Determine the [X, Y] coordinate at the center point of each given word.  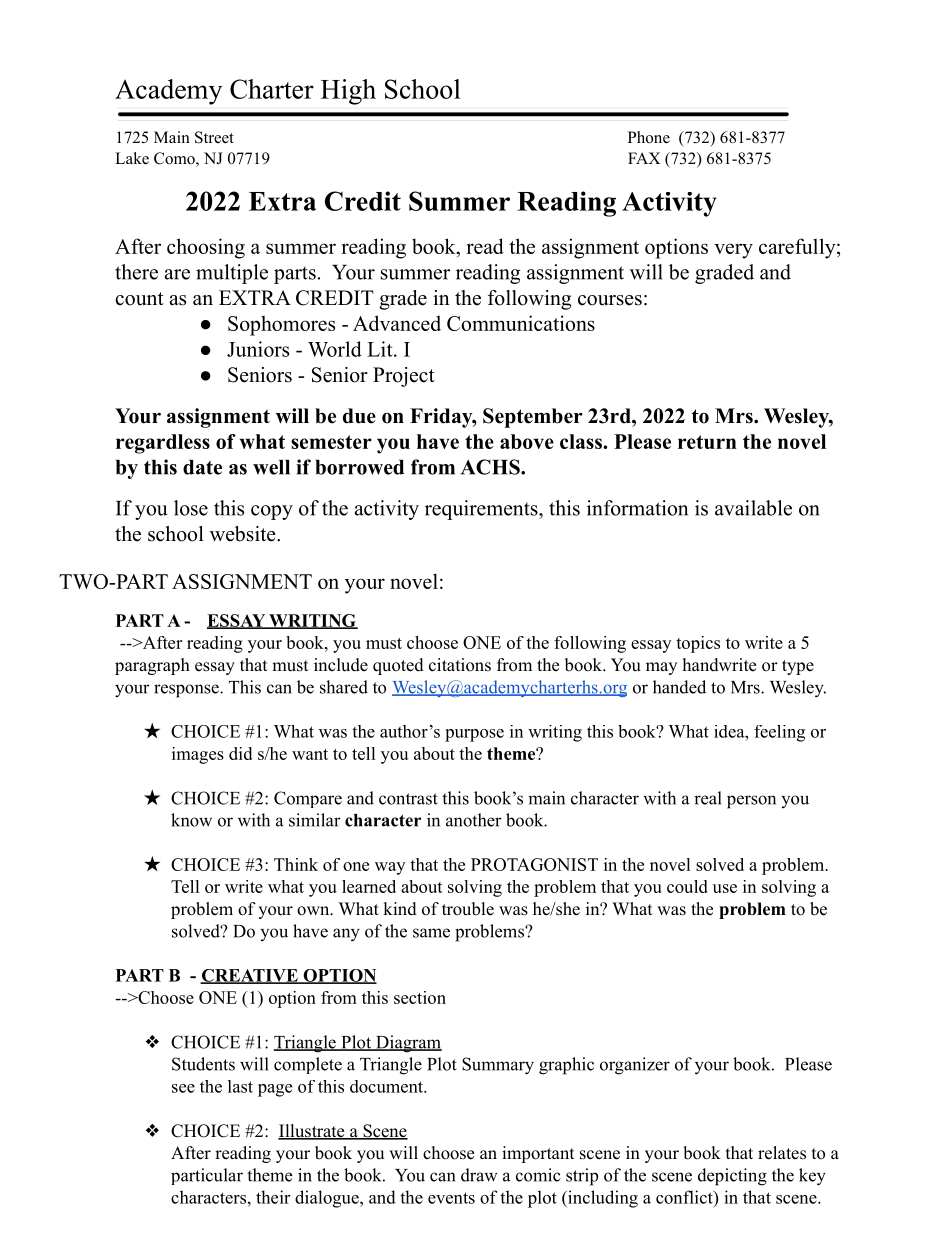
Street [214, 137]
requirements [482, 510]
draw [479, 1175]
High [348, 92]
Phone [649, 137]
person [751, 802]
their [273, 1197]
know [191, 820]
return [707, 442]
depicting [732, 1177]
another [474, 820]
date [202, 467]
